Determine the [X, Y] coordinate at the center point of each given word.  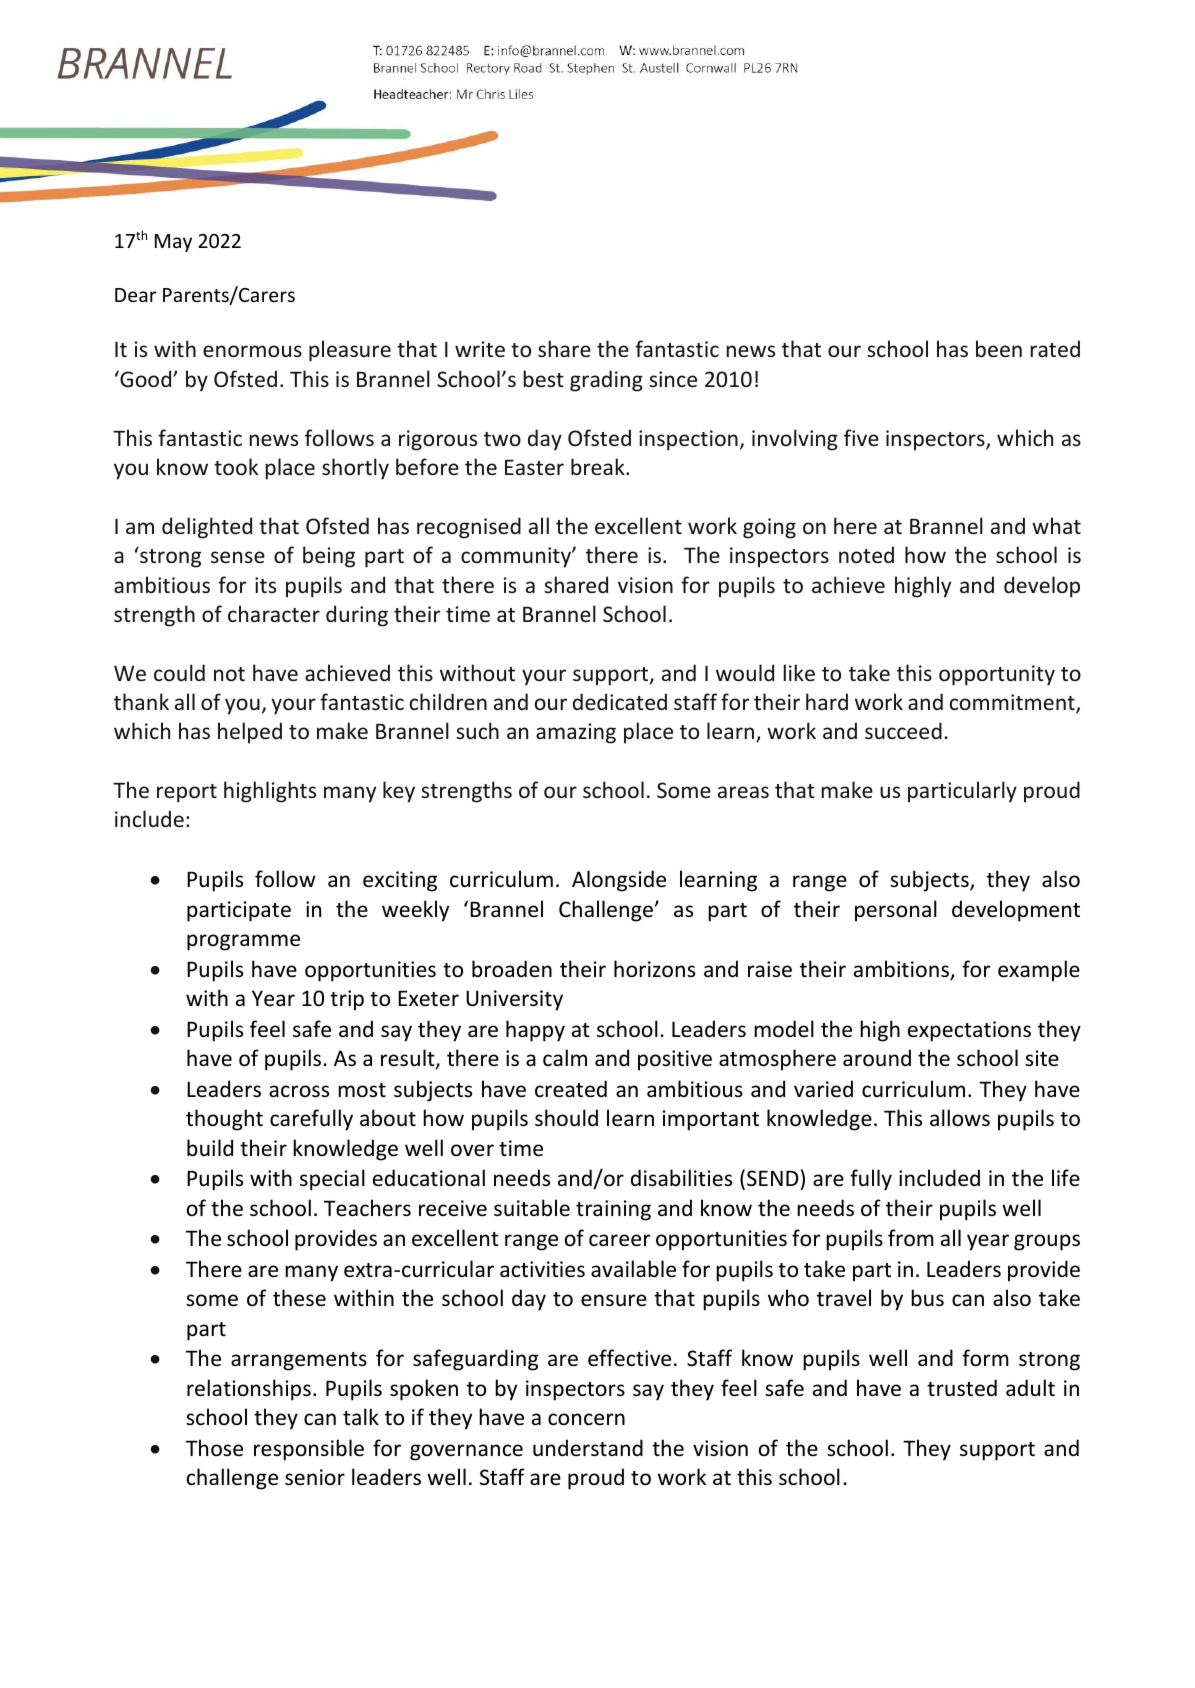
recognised [469, 528]
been [999, 348]
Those [214, 1448]
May [173, 243]
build [210, 1147]
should [566, 1118]
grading [606, 381]
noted [866, 554]
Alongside [619, 881]
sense [238, 557]
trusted [962, 1388]
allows [960, 1118]
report [187, 793]
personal [896, 911]
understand [588, 1448]
